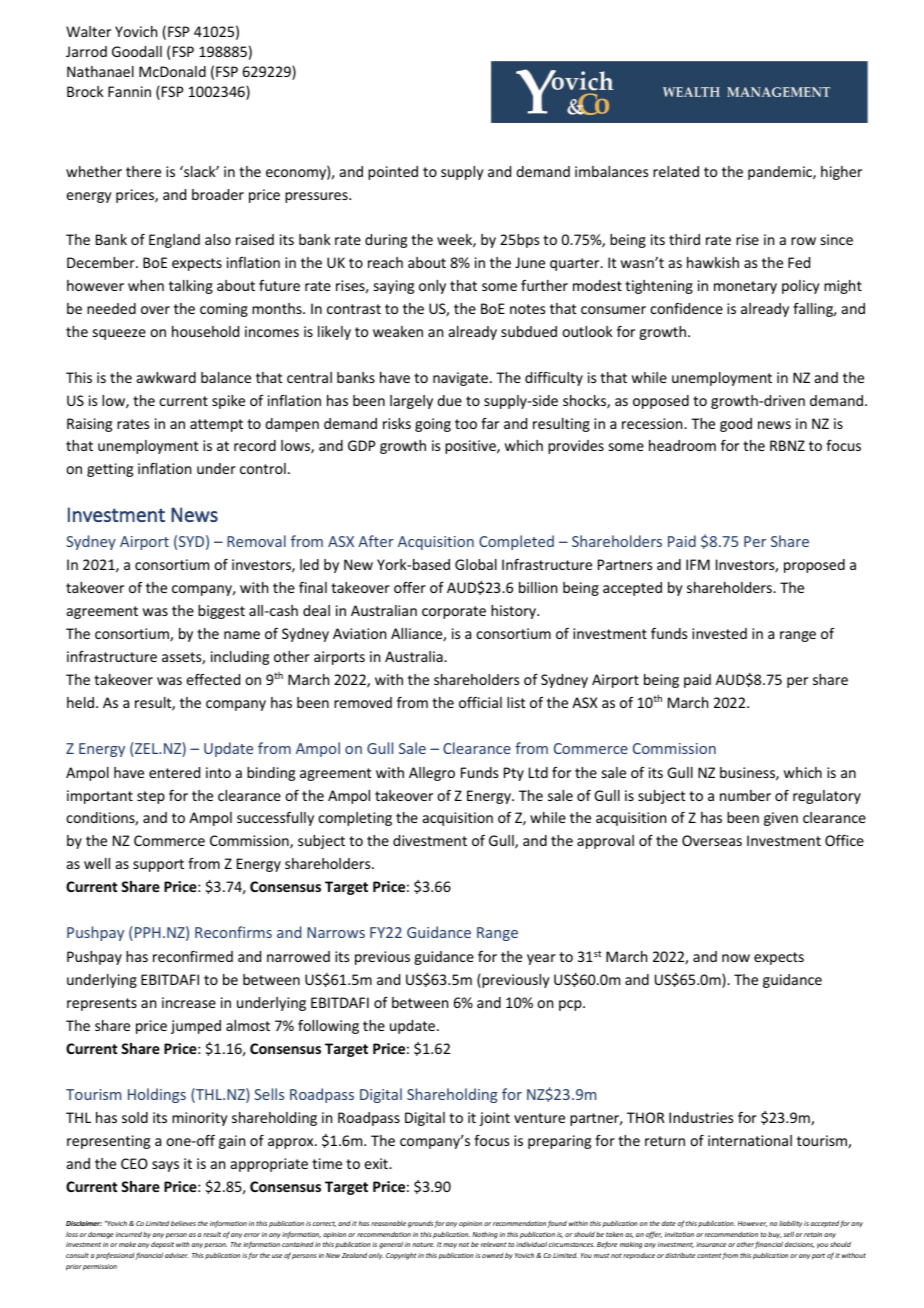 The image size is (924, 1308). I want to click on monetary, so click(745, 287).
